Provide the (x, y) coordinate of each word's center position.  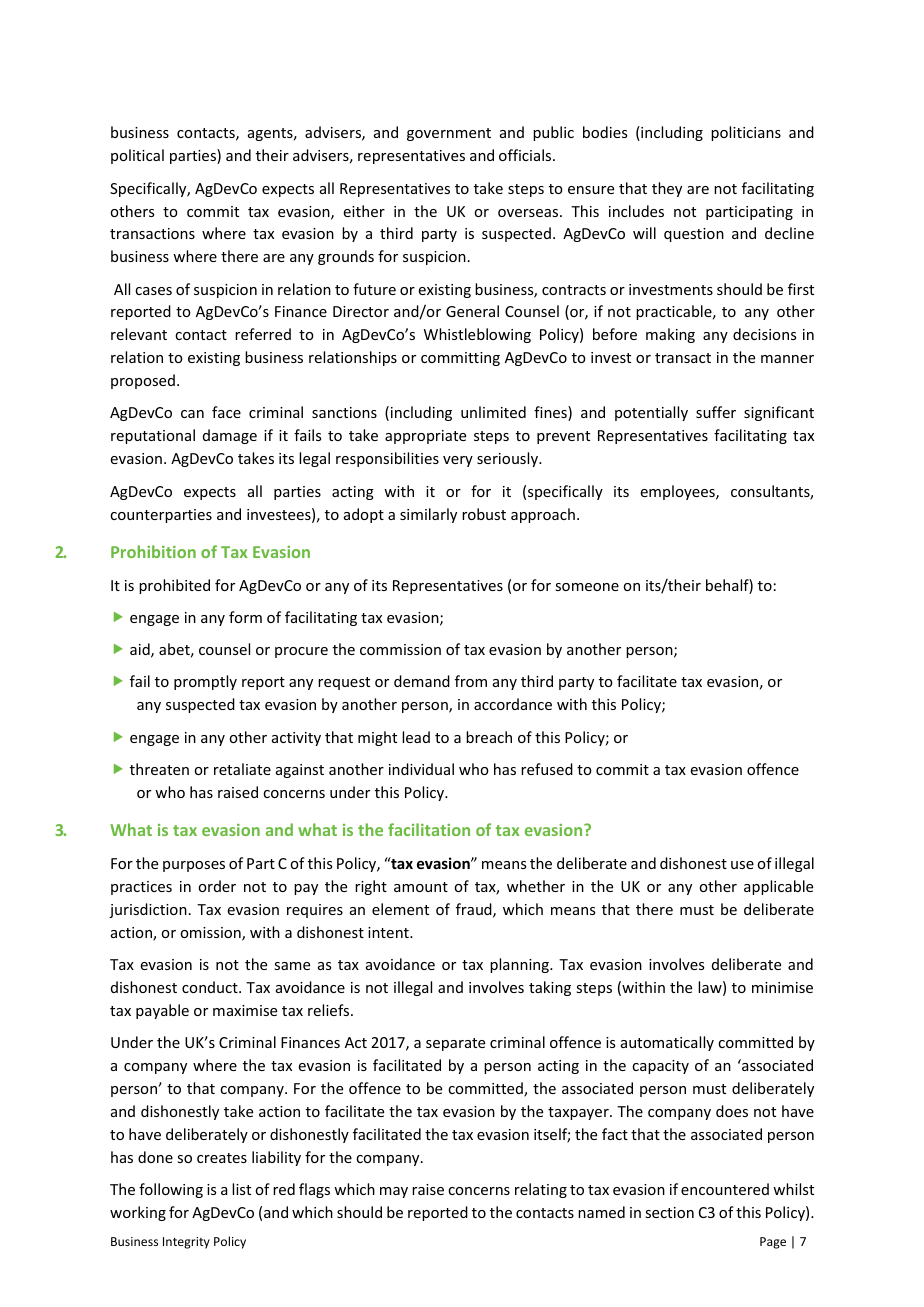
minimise (782, 987)
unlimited (493, 412)
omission (211, 934)
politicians (746, 133)
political (137, 156)
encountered (725, 1189)
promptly (205, 682)
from (471, 681)
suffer (716, 412)
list (241, 1189)
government (449, 134)
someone (587, 587)
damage (230, 436)
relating (541, 1190)
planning (520, 965)
